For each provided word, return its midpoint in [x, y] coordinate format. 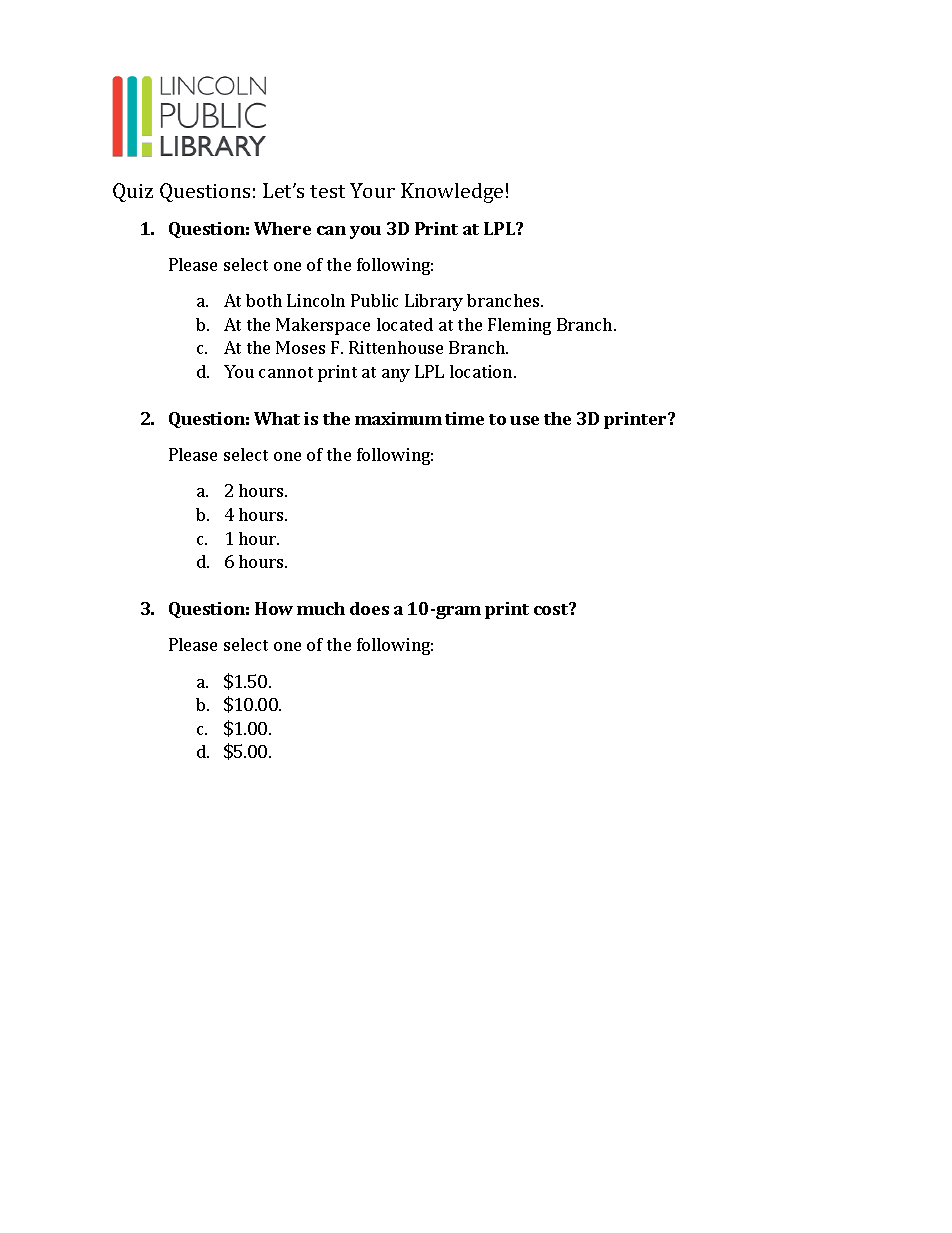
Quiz [133, 192]
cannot [286, 372]
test [327, 191]
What [277, 418]
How [274, 608]
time [464, 418]
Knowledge [452, 193]
